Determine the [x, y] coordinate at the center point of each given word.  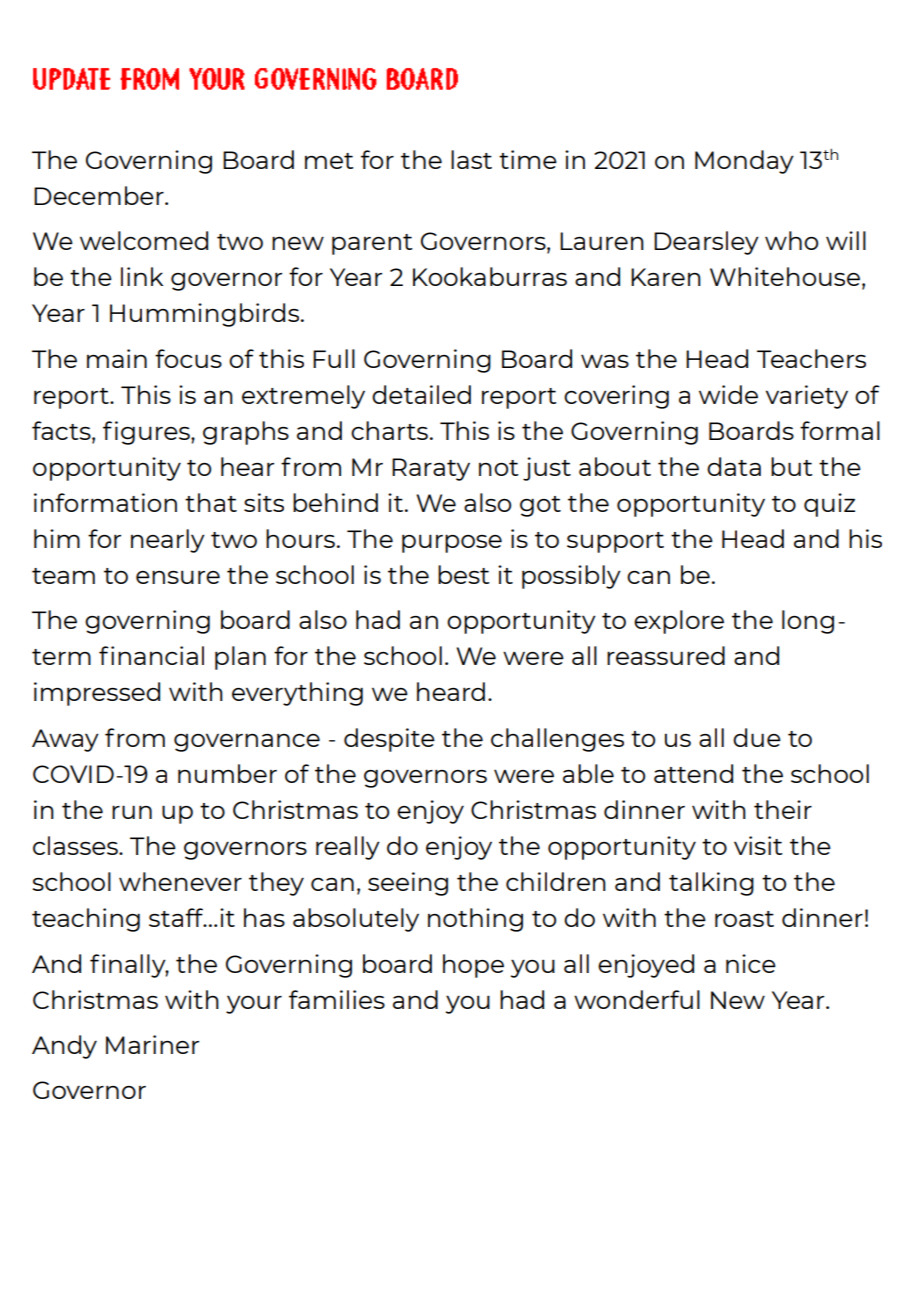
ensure [178, 577]
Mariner [152, 1044]
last [471, 159]
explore [679, 622]
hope [473, 966]
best [463, 574]
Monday [744, 162]
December [100, 195]
